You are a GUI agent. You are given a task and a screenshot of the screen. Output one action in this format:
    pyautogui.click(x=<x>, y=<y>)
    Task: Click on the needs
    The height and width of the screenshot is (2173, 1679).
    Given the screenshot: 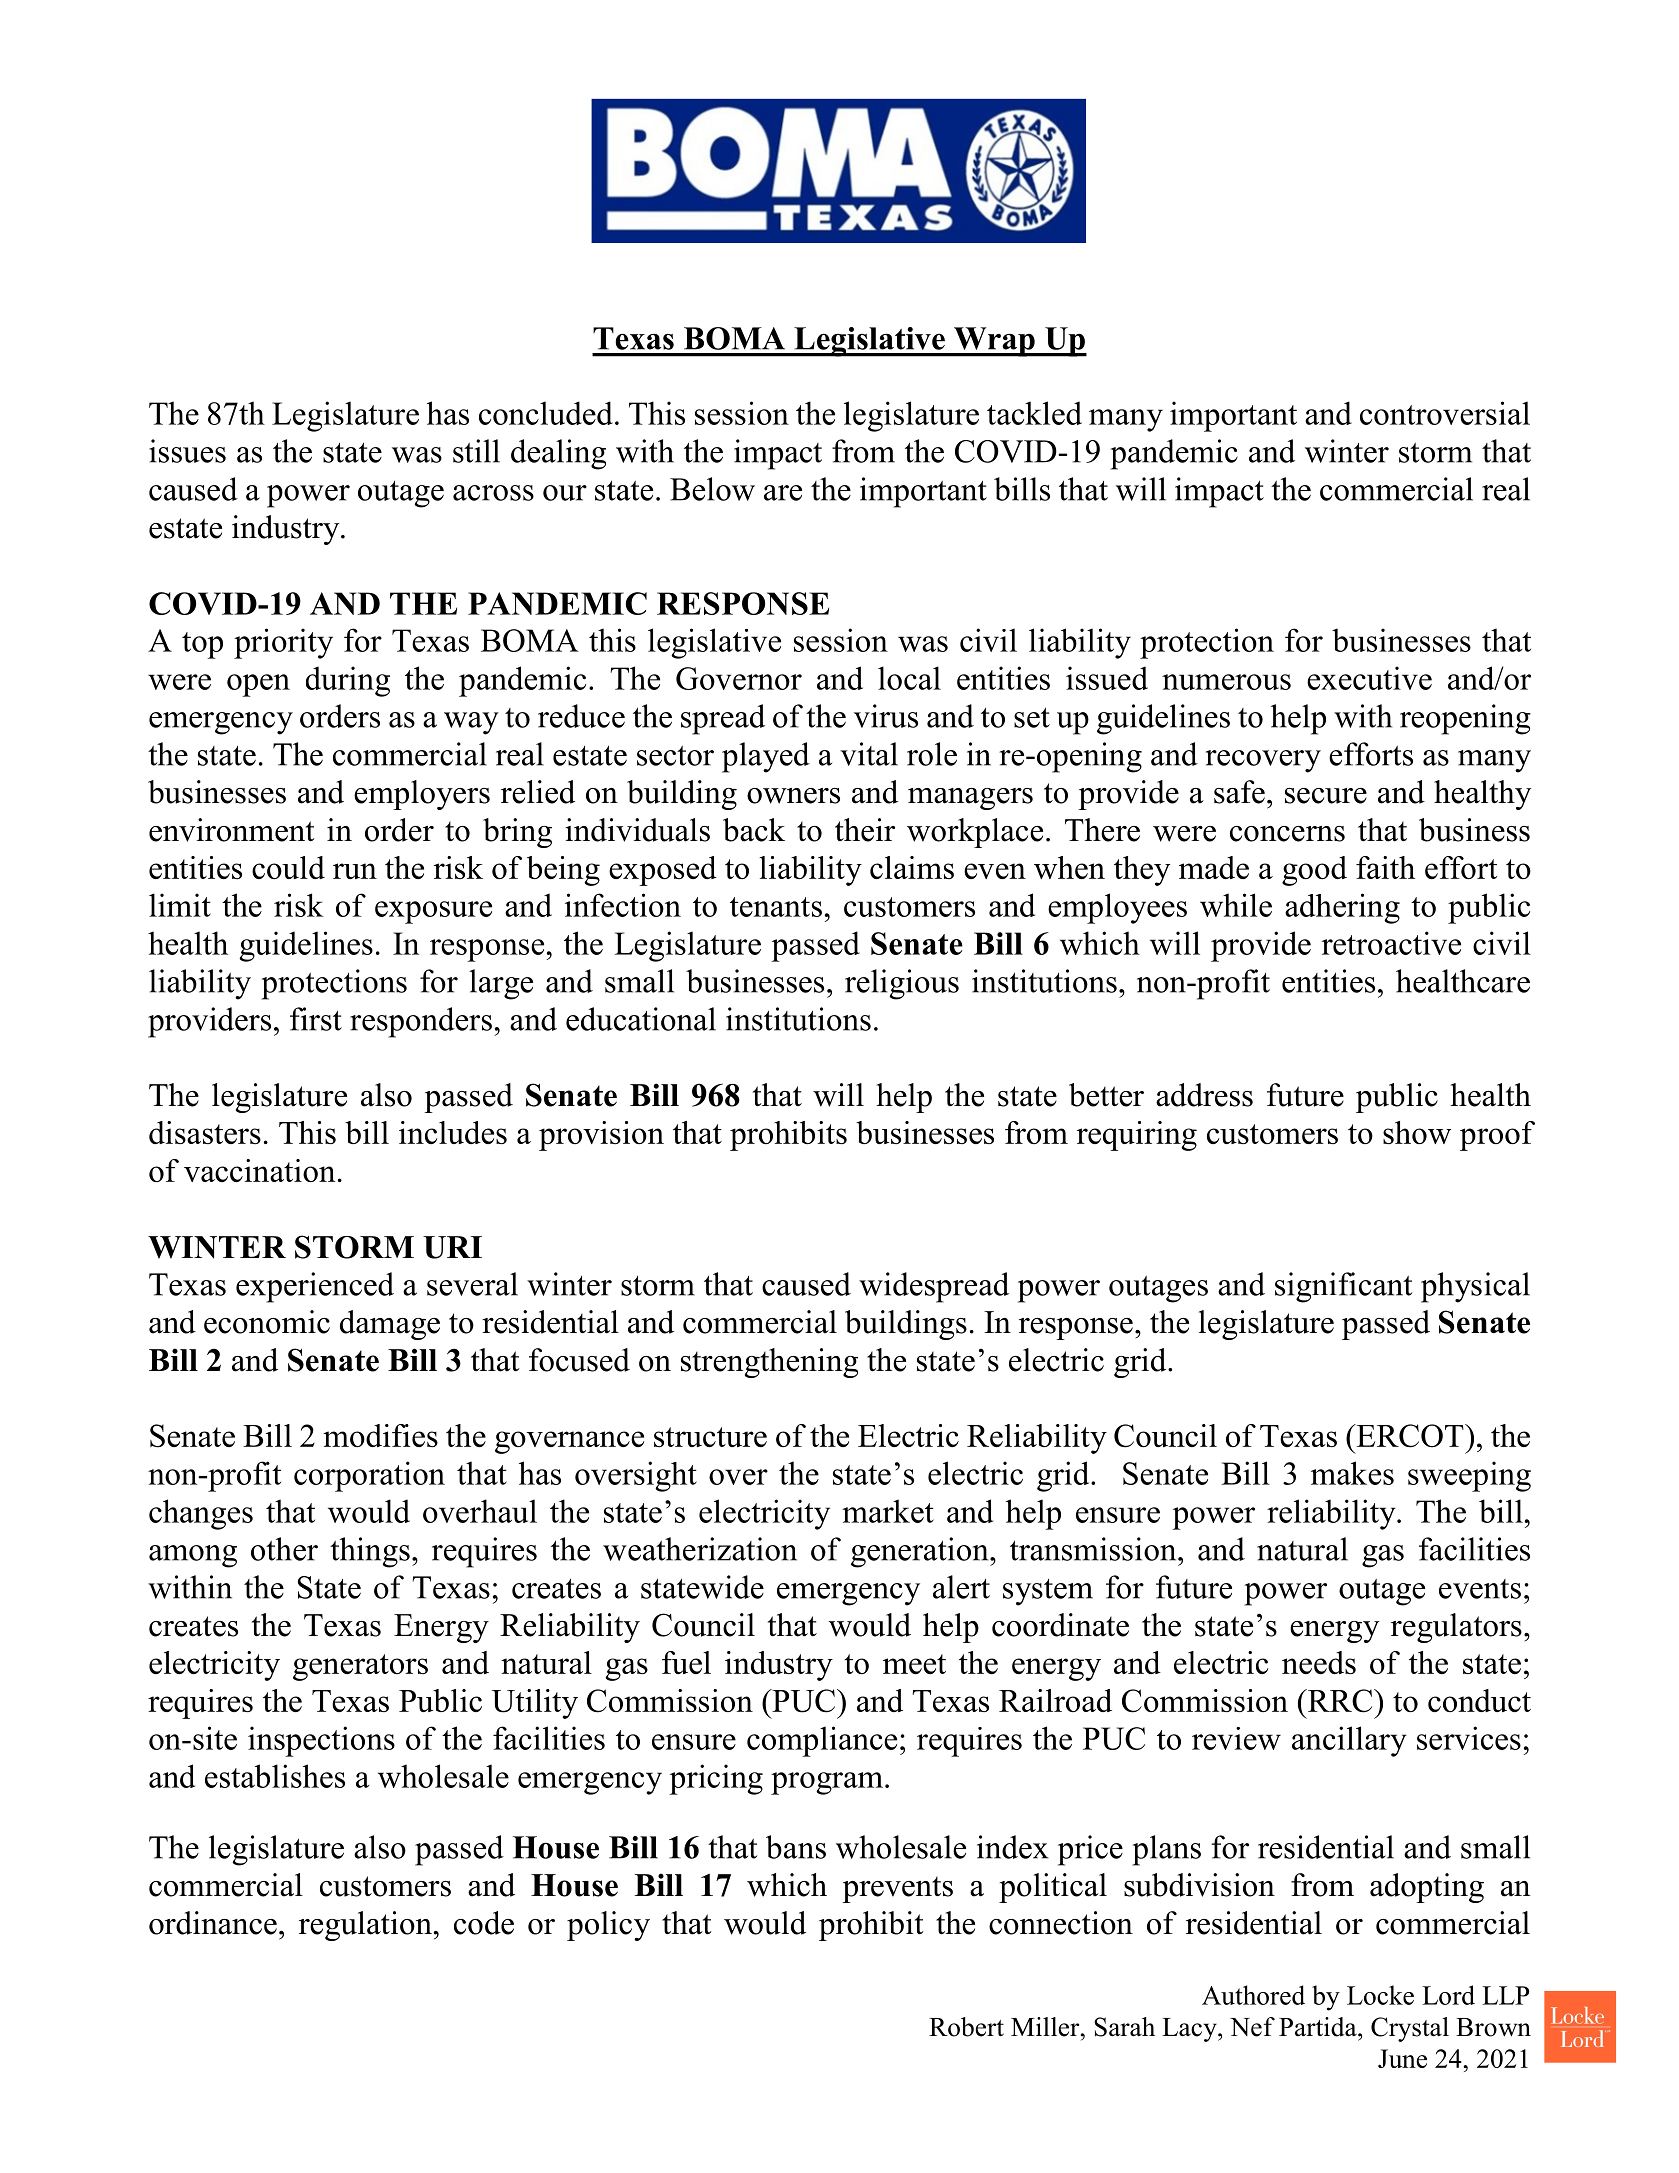 What is the action you would take?
    pyautogui.click(x=1319, y=1662)
